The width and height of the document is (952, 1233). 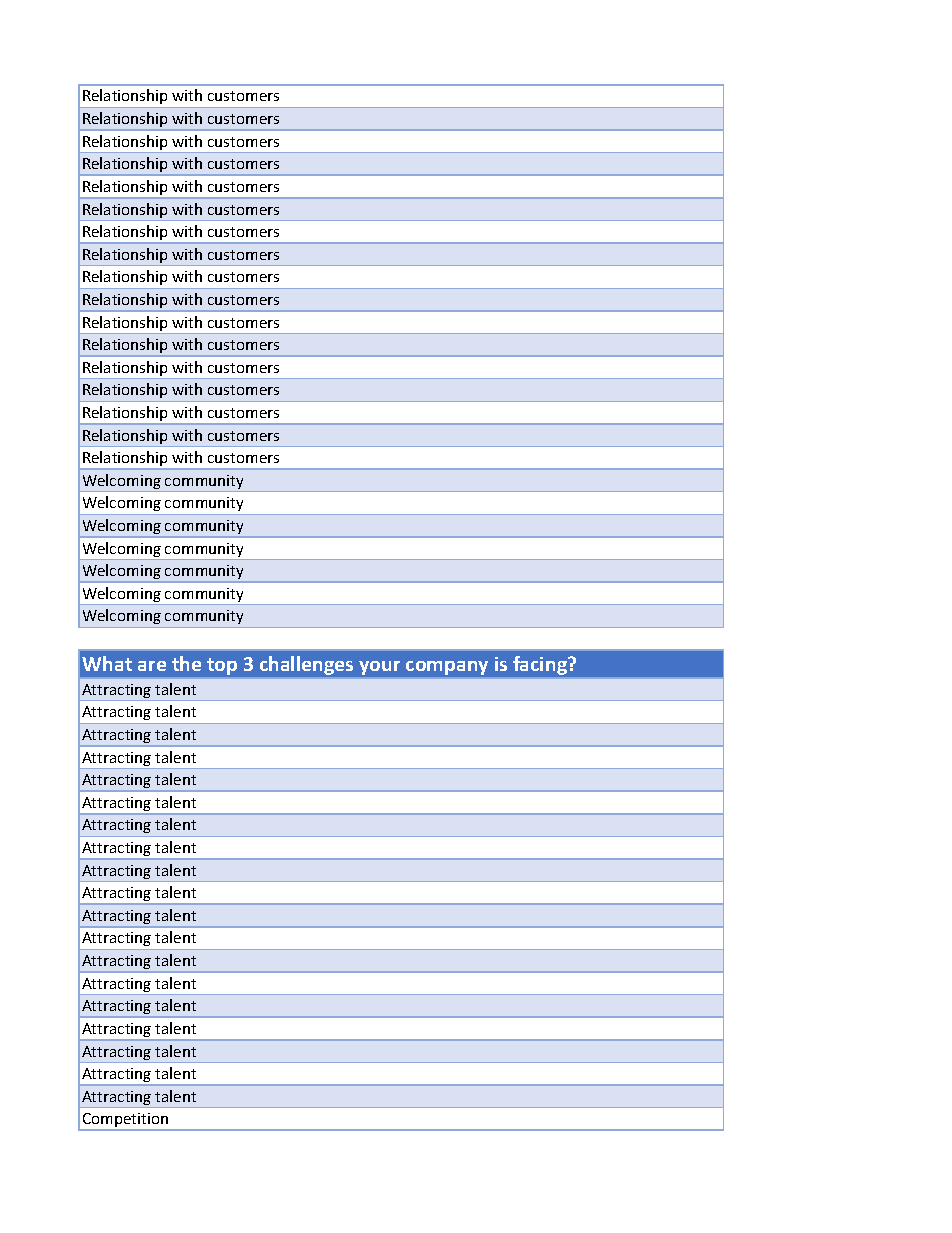 What do you see at coordinates (541, 665) in the document?
I see `facing` at bounding box center [541, 665].
